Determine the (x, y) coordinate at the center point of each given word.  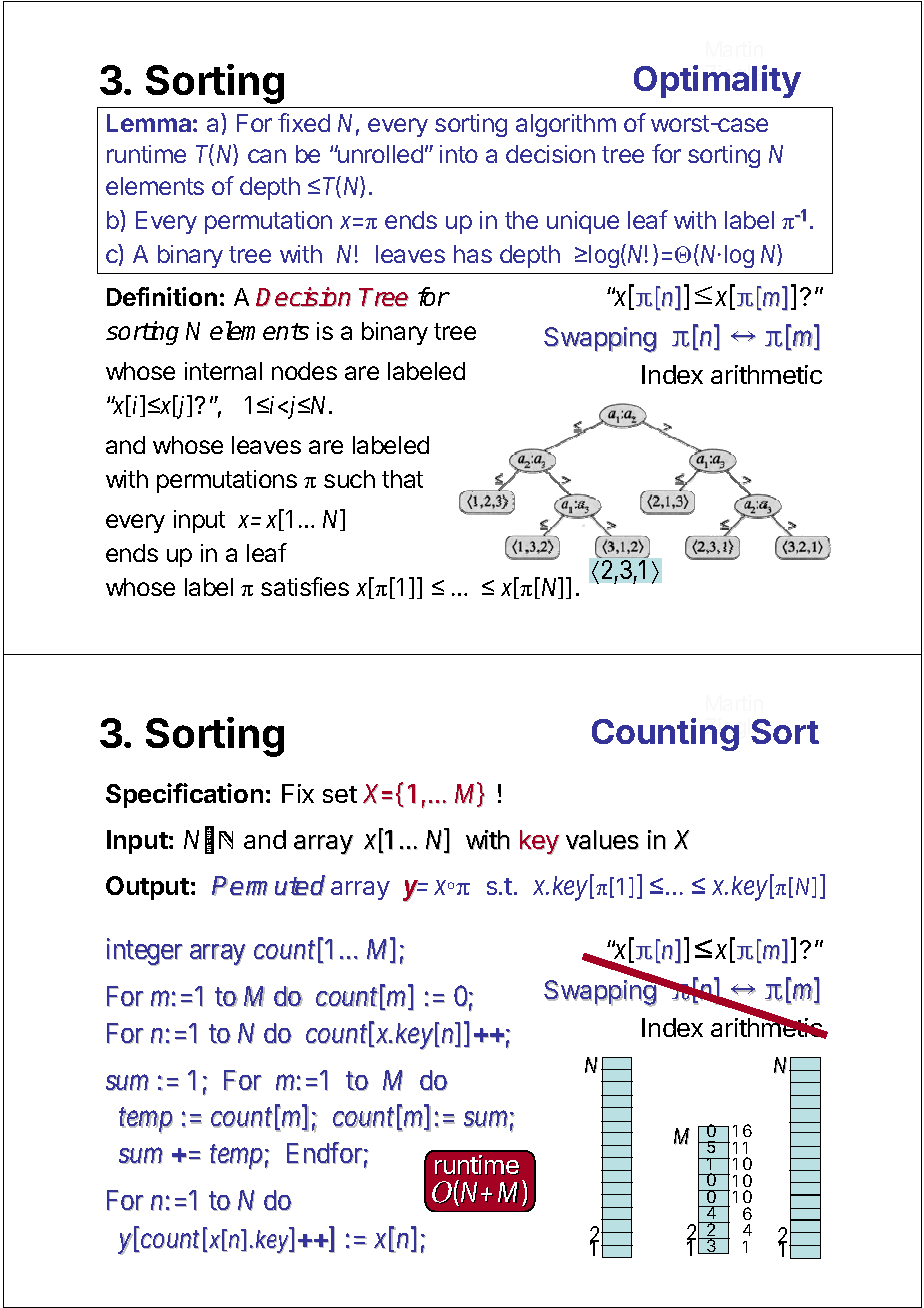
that (402, 479)
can (267, 156)
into (459, 154)
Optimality (717, 81)
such (349, 479)
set (340, 794)
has (473, 254)
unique (583, 222)
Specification (184, 795)
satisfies (305, 586)
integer (145, 952)
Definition (162, 296)
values (602, 840)
